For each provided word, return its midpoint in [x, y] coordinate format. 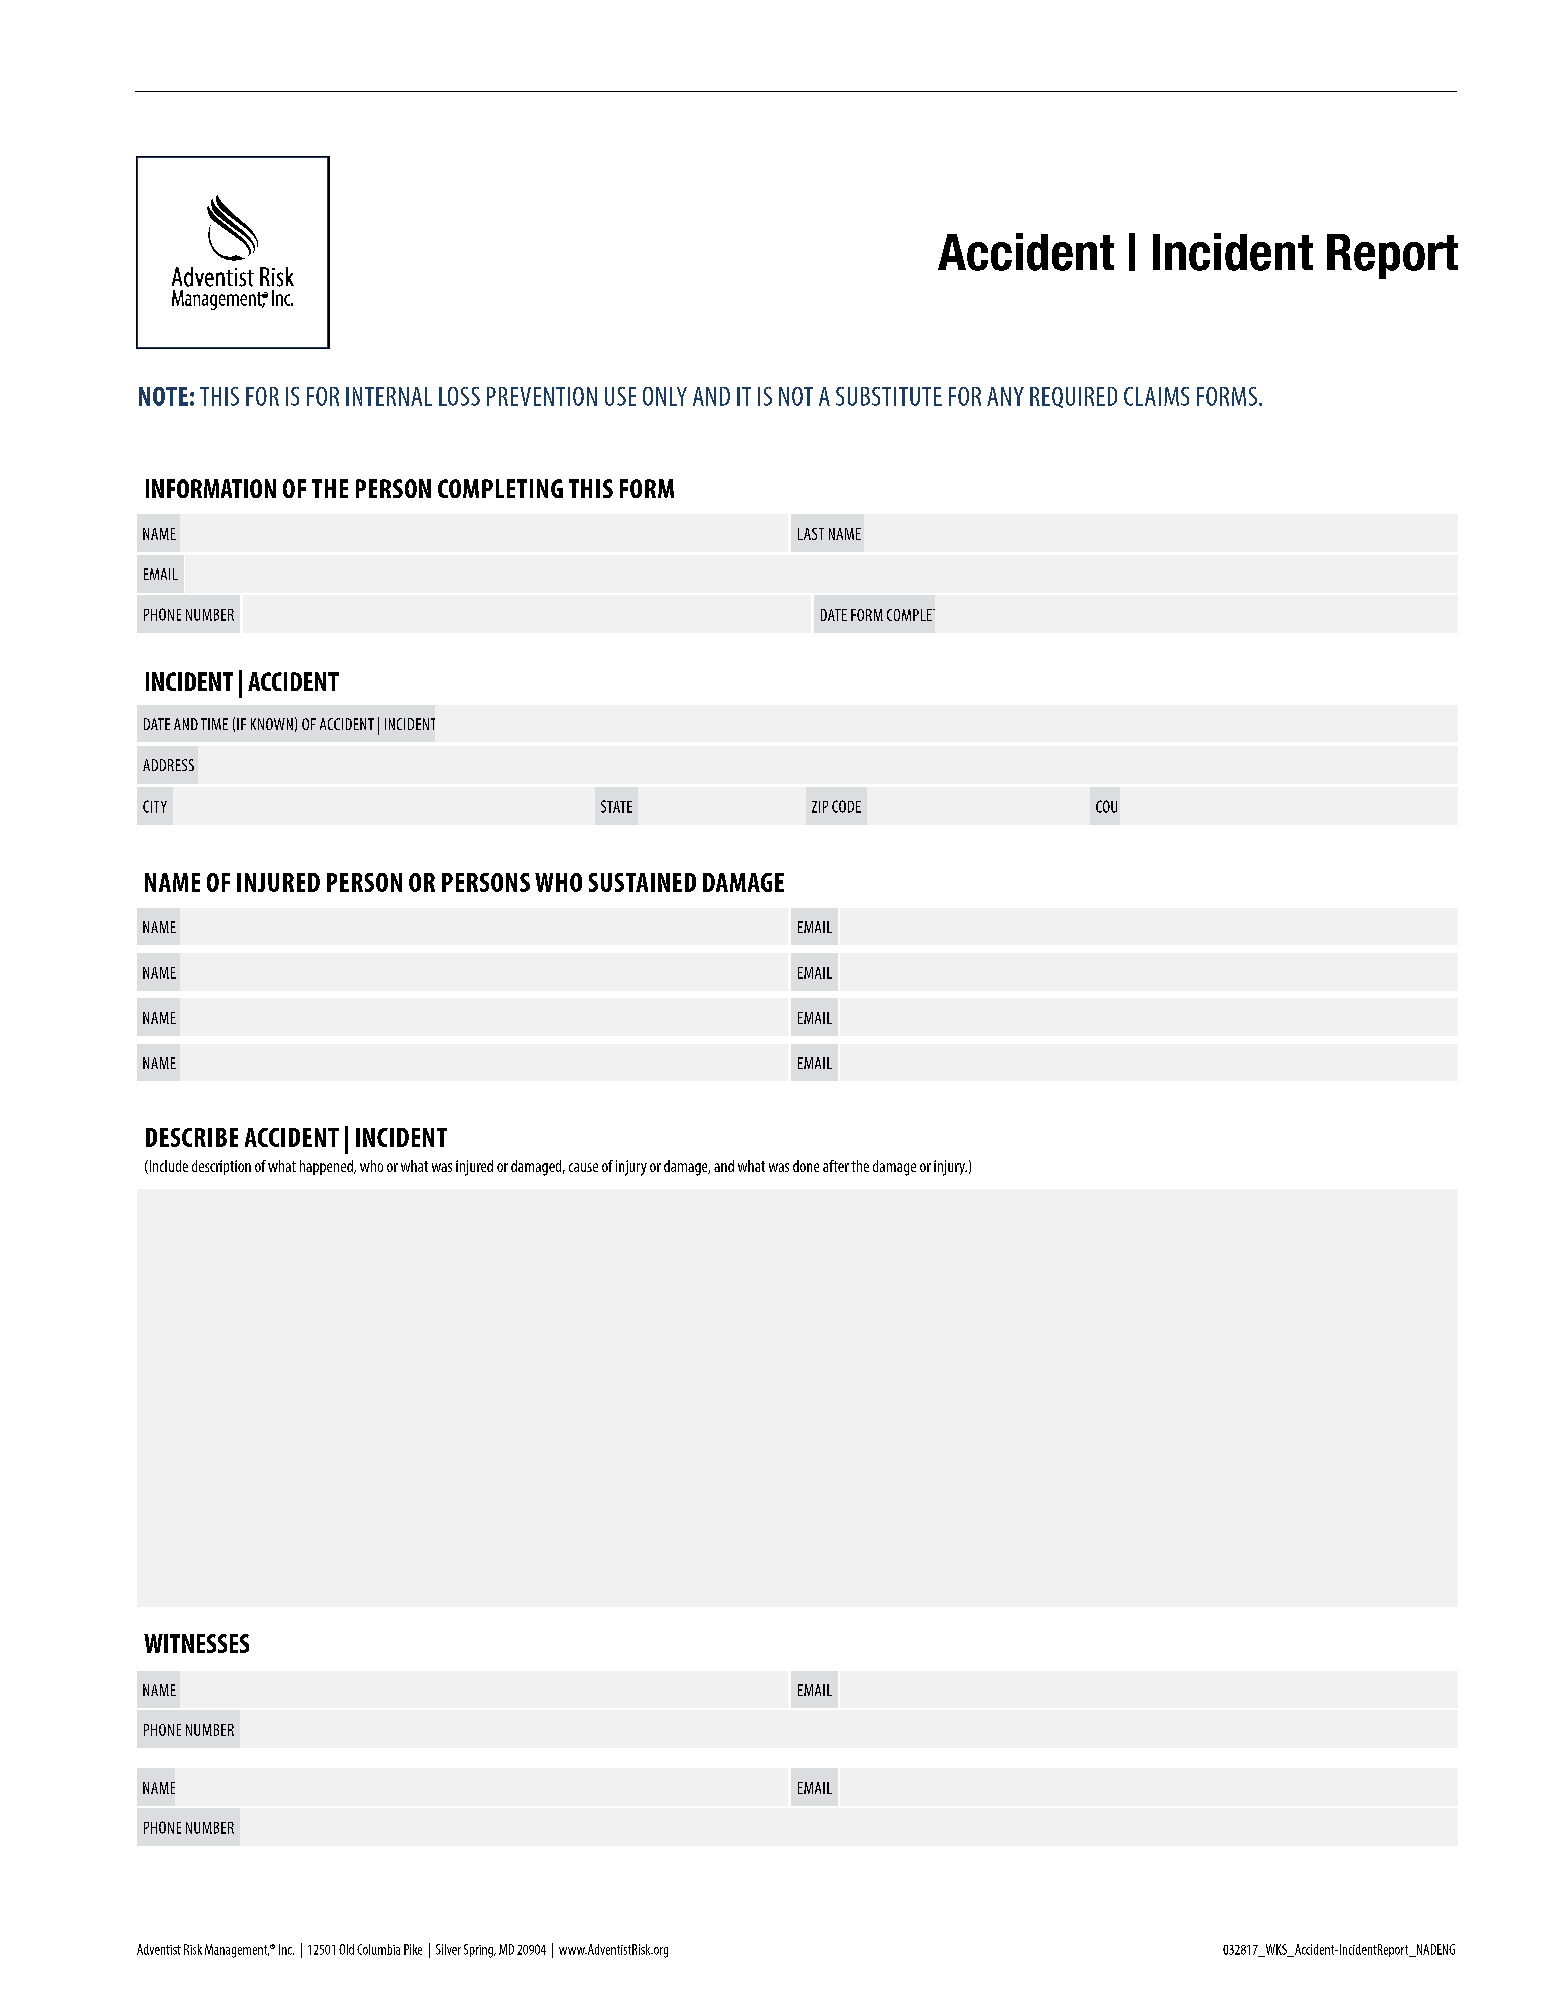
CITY [155, 806]
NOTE [163, 396]
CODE [846, 806]
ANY [1005, 396]
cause [583, 1167]
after [836, 1166]
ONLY [665, 396]
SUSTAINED [642, 882]
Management [237, 1951]
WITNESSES [196, 1643]
